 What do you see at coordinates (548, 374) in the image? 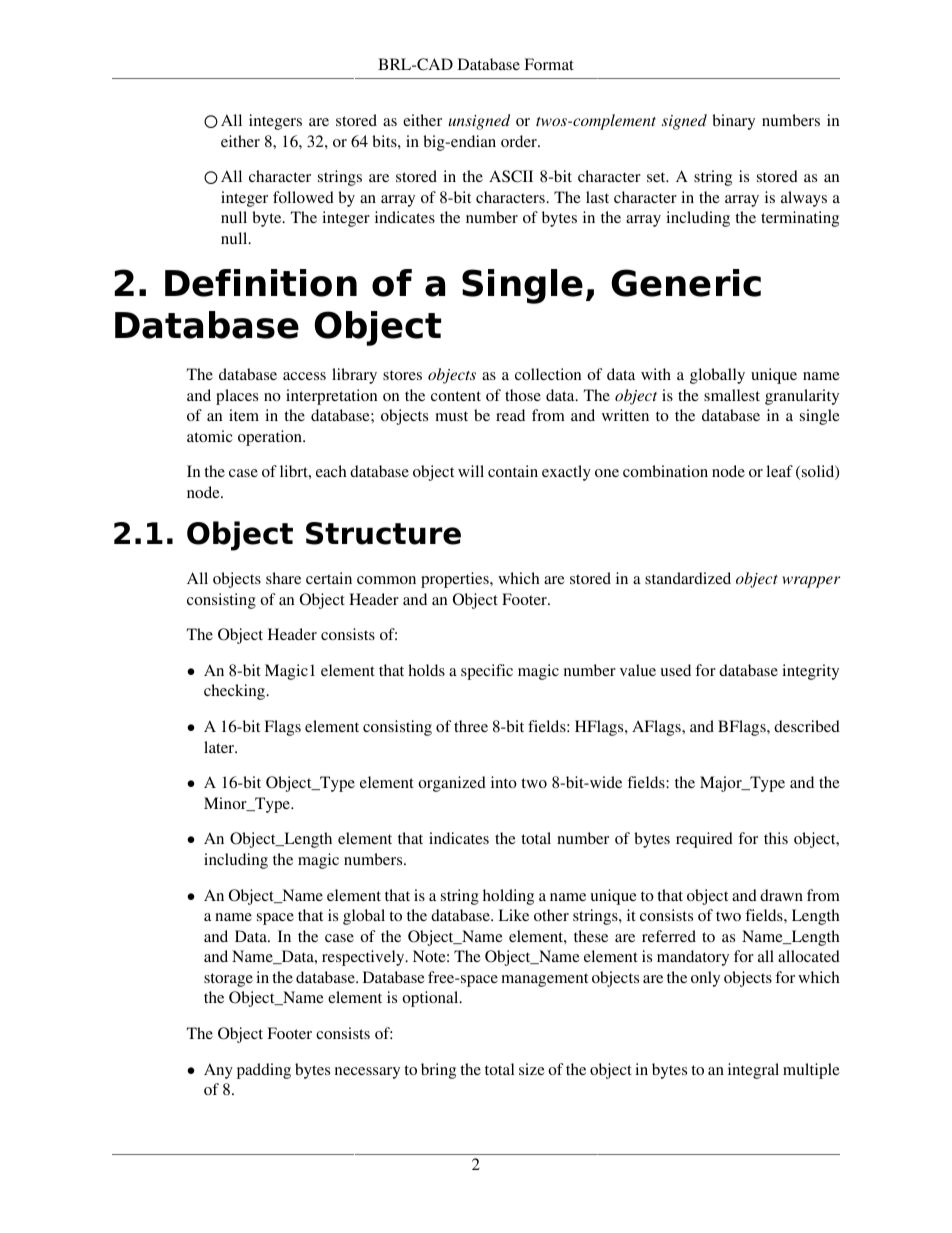
I see `collection` at bounding box center [548, 374].
